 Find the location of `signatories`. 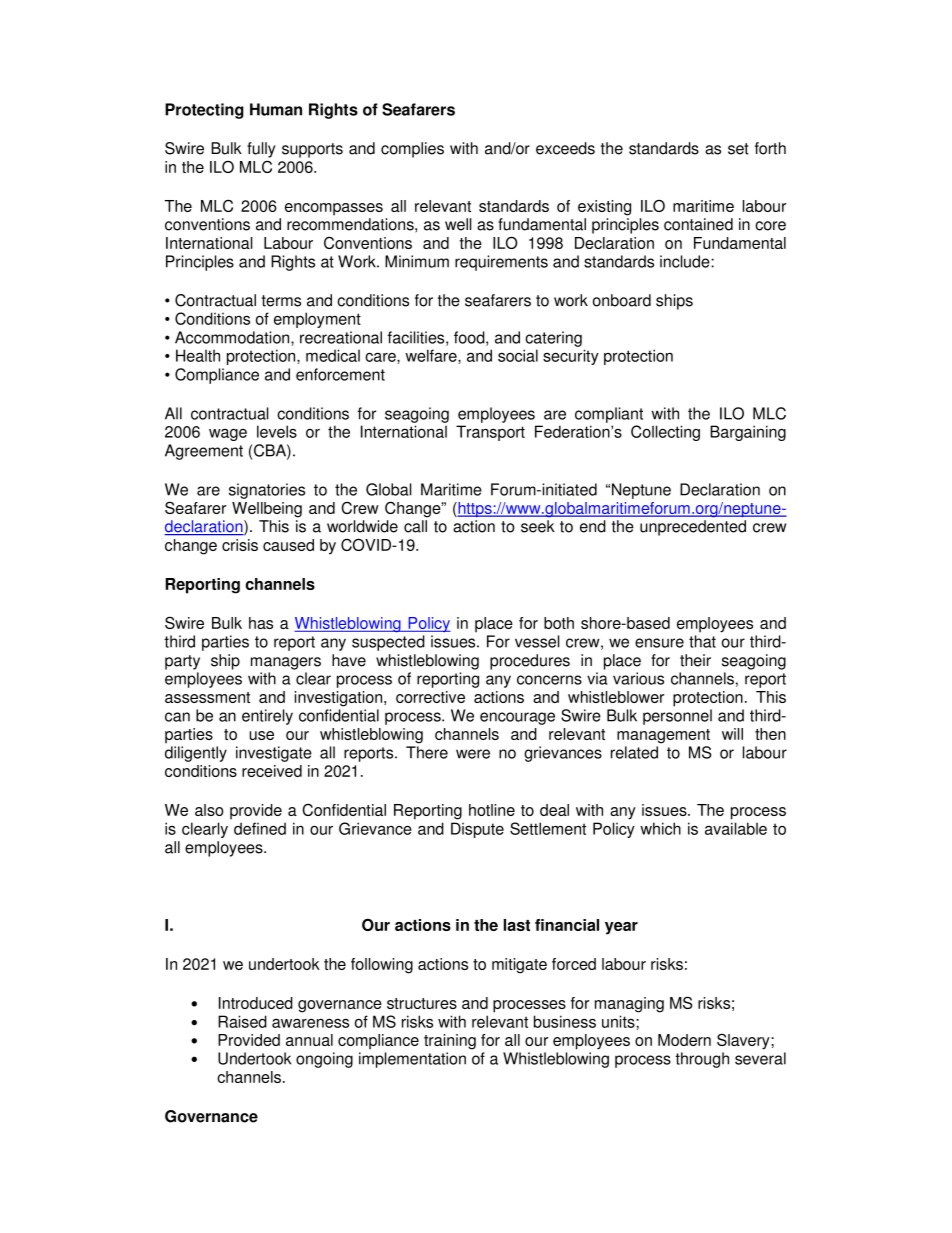

signatories is located at coordinates (267, 491).
